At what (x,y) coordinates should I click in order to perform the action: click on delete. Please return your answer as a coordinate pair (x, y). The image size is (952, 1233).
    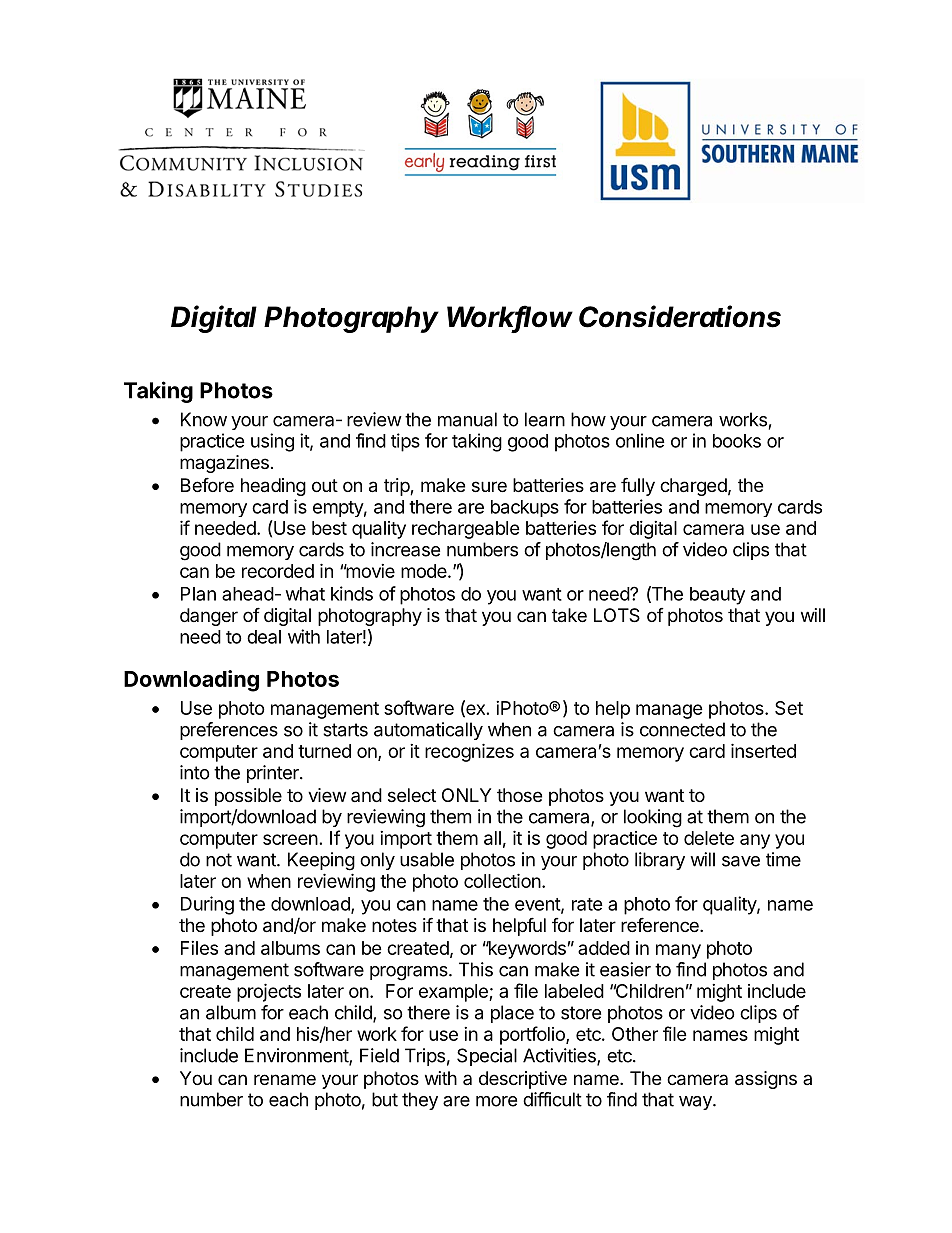
    Looking at the image, I should click on (709, 838).
